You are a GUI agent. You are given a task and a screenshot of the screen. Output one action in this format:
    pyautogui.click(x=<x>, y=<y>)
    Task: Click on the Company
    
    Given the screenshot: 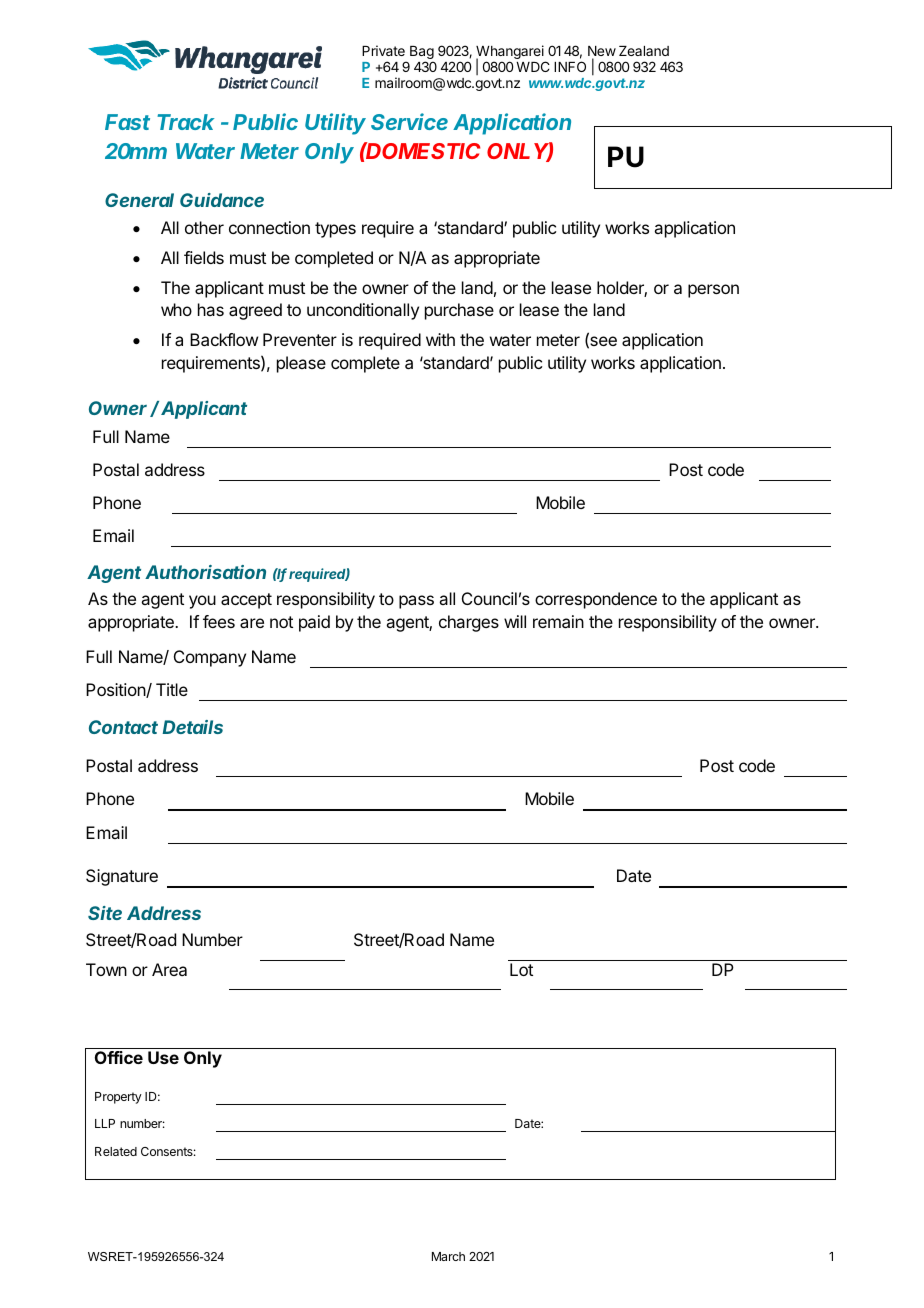 What is the action you would take?
    pyautogui.click(x=210, y=658)
